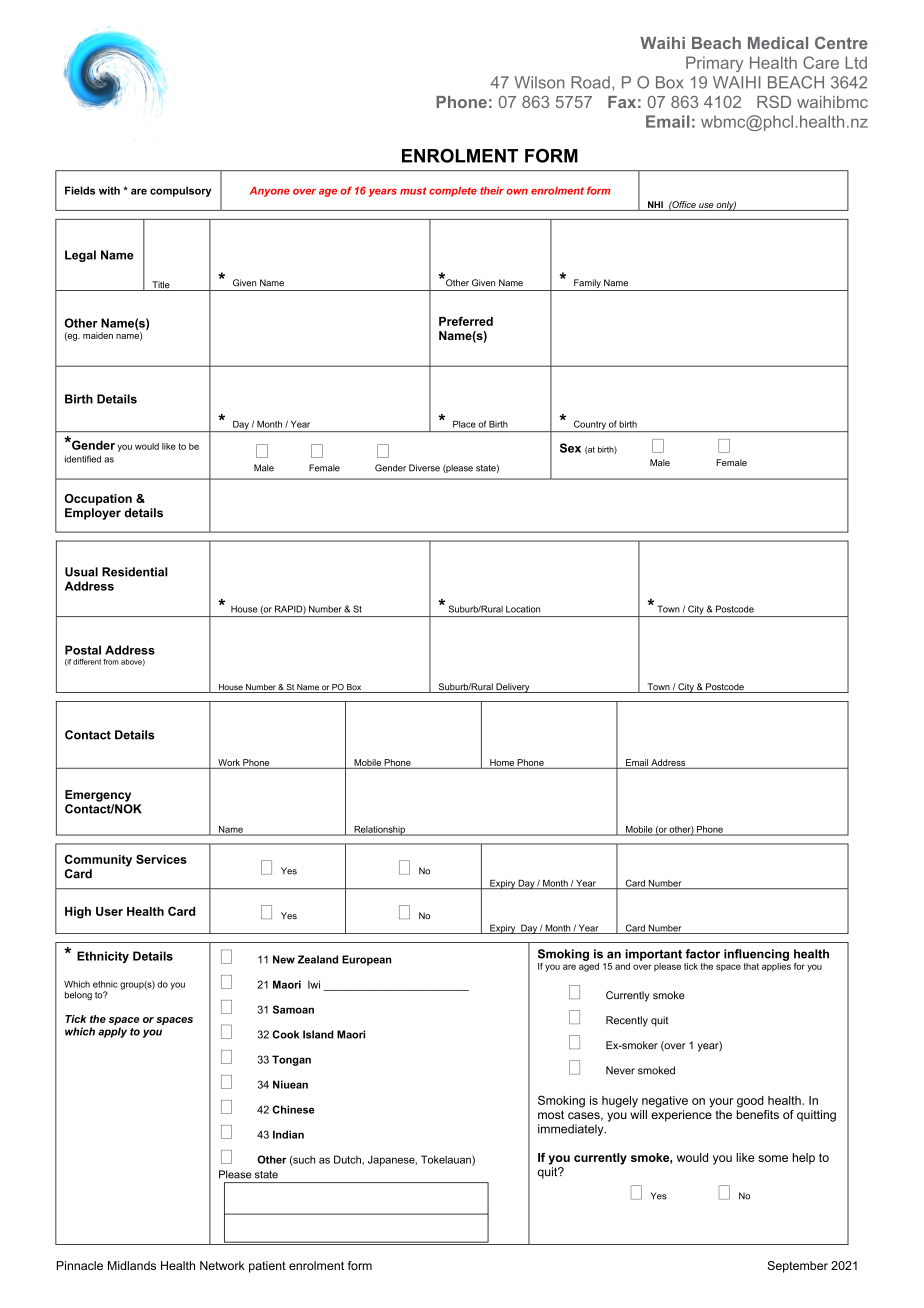 The height and width of the screenshot is (1308, 924). Describe the element at coordinates (347, 1159) in the screenshot. I see `Dutch` at that location.
